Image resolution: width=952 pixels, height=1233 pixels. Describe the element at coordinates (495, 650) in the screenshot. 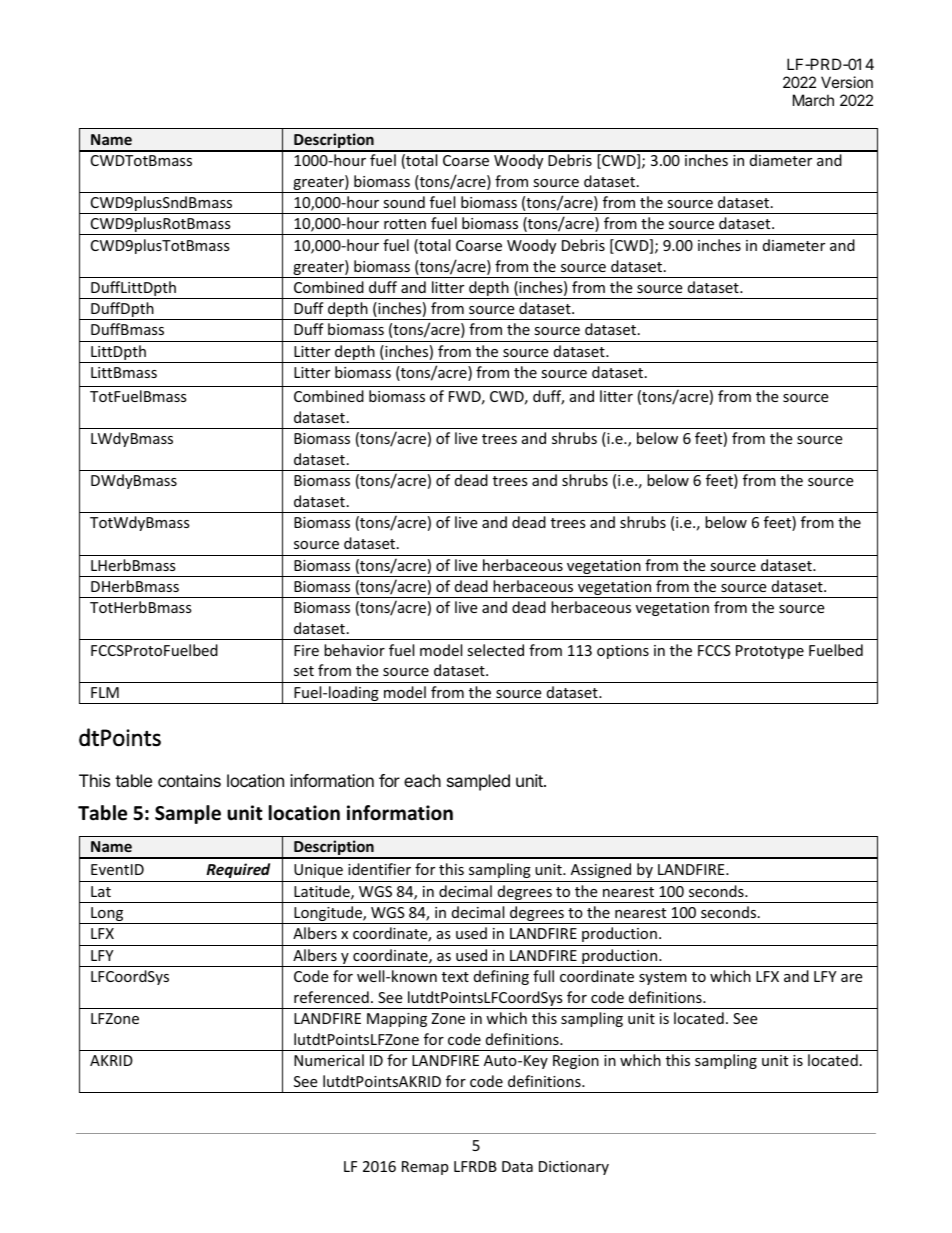

I see `selected` at that location.
